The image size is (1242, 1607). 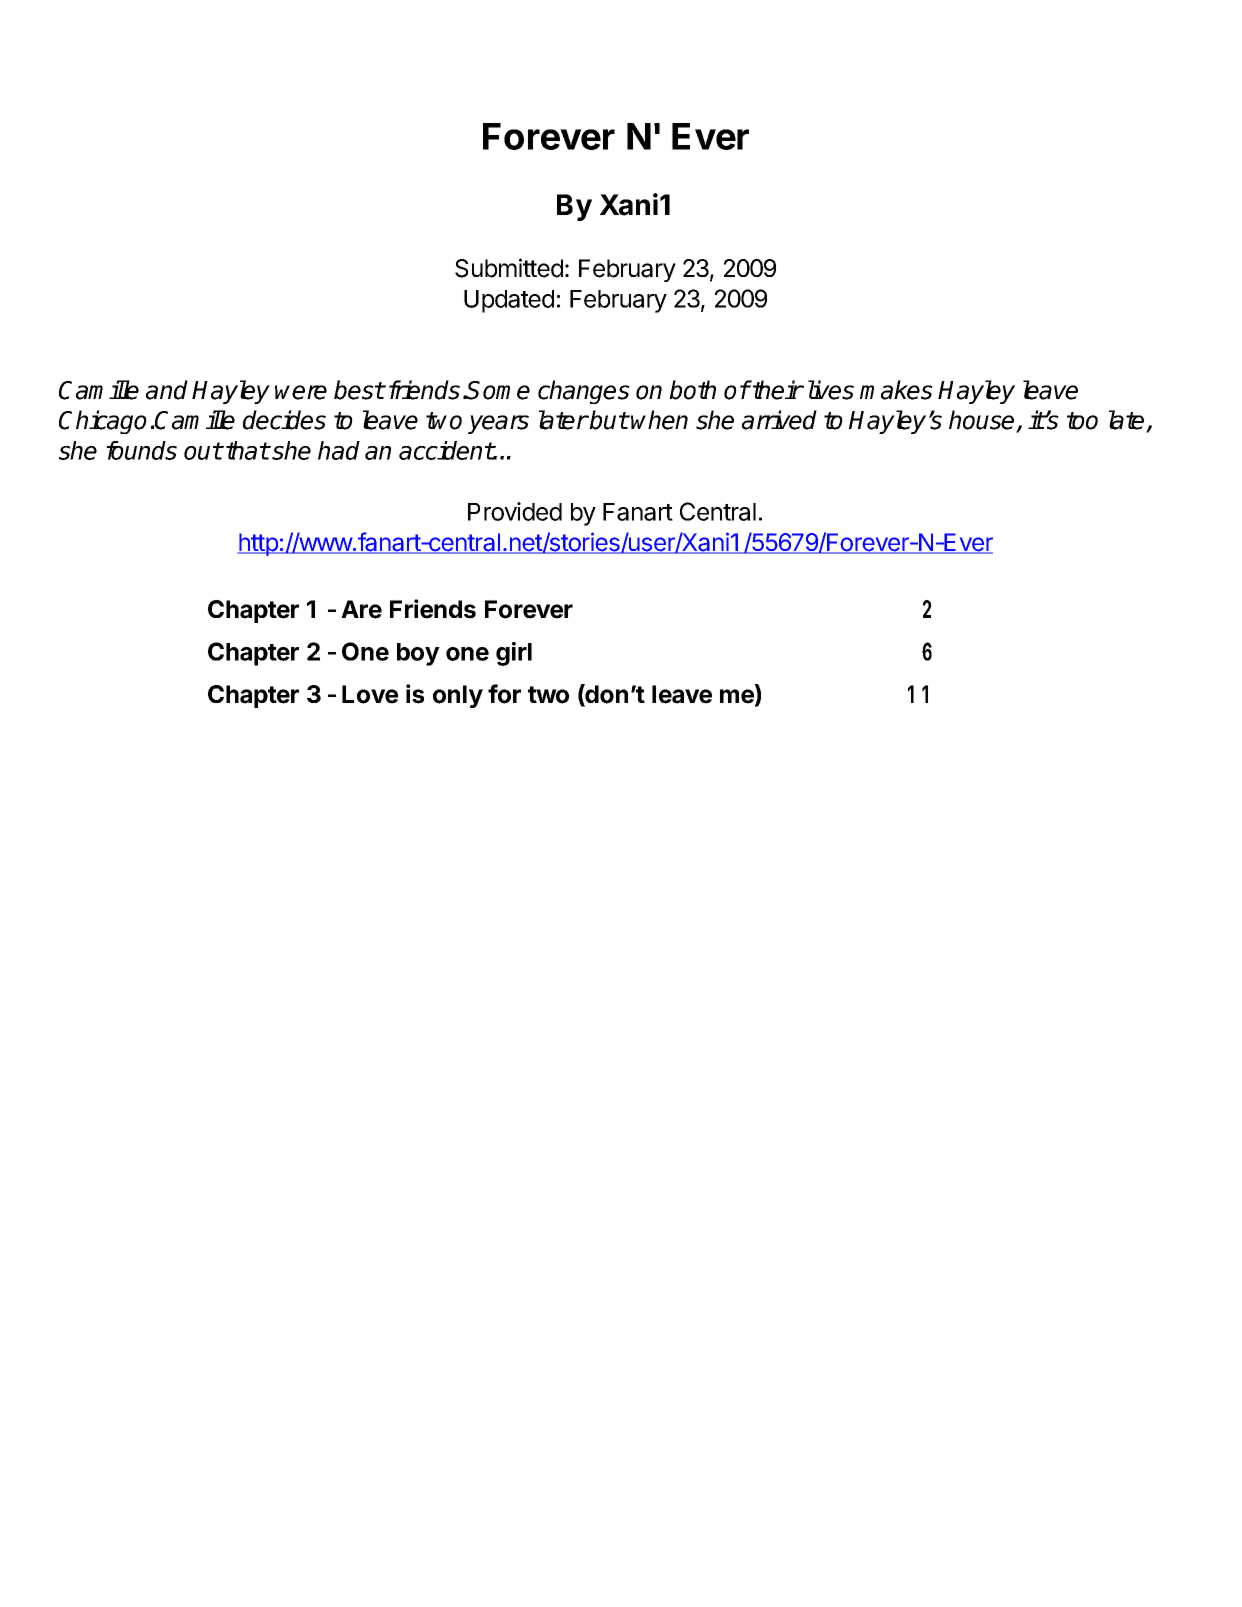 What do you see at coordinates (509, 301) in the screenshot?
I see `Updated` at bounding box center [509, 301].
